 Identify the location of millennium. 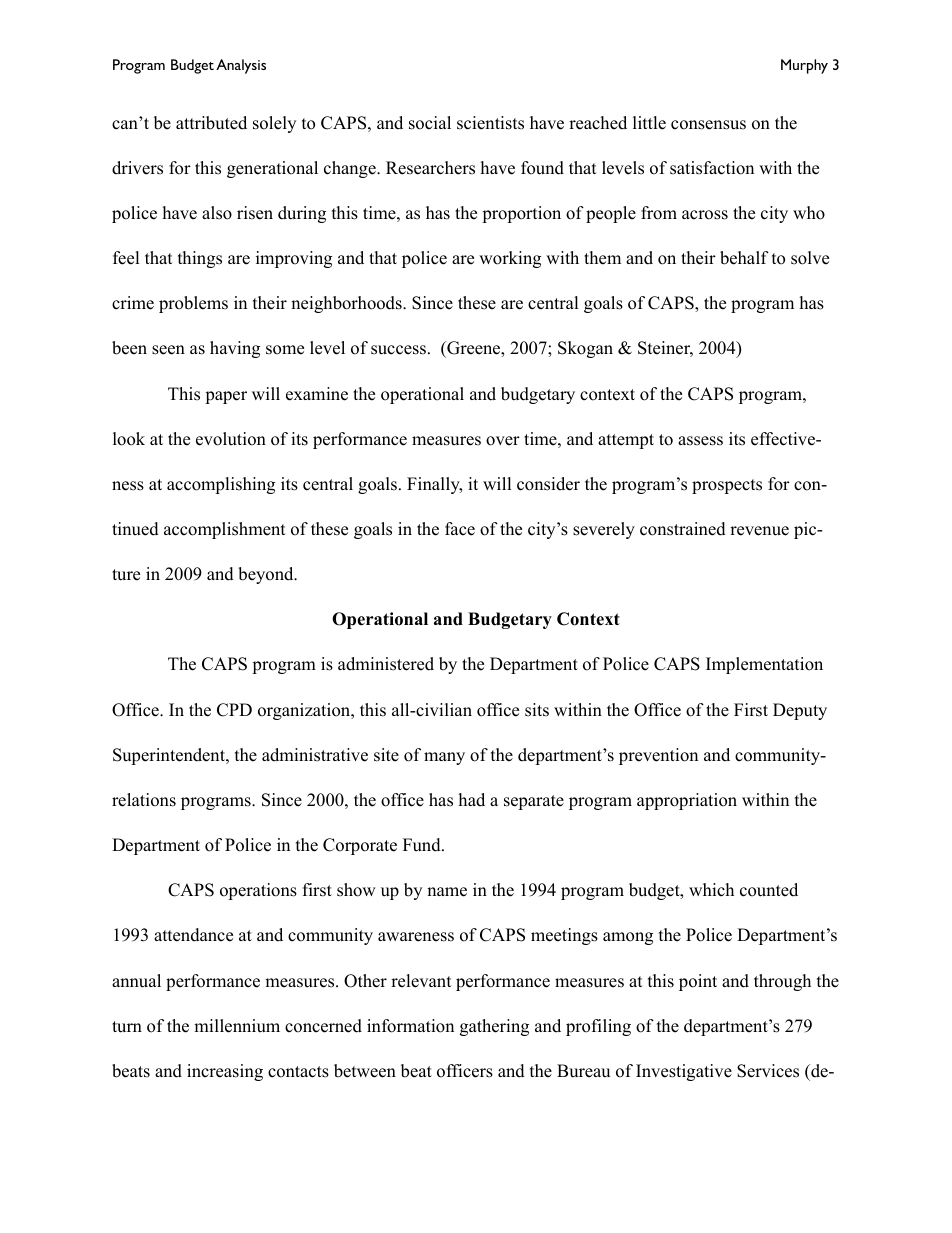
(237, 1026).
